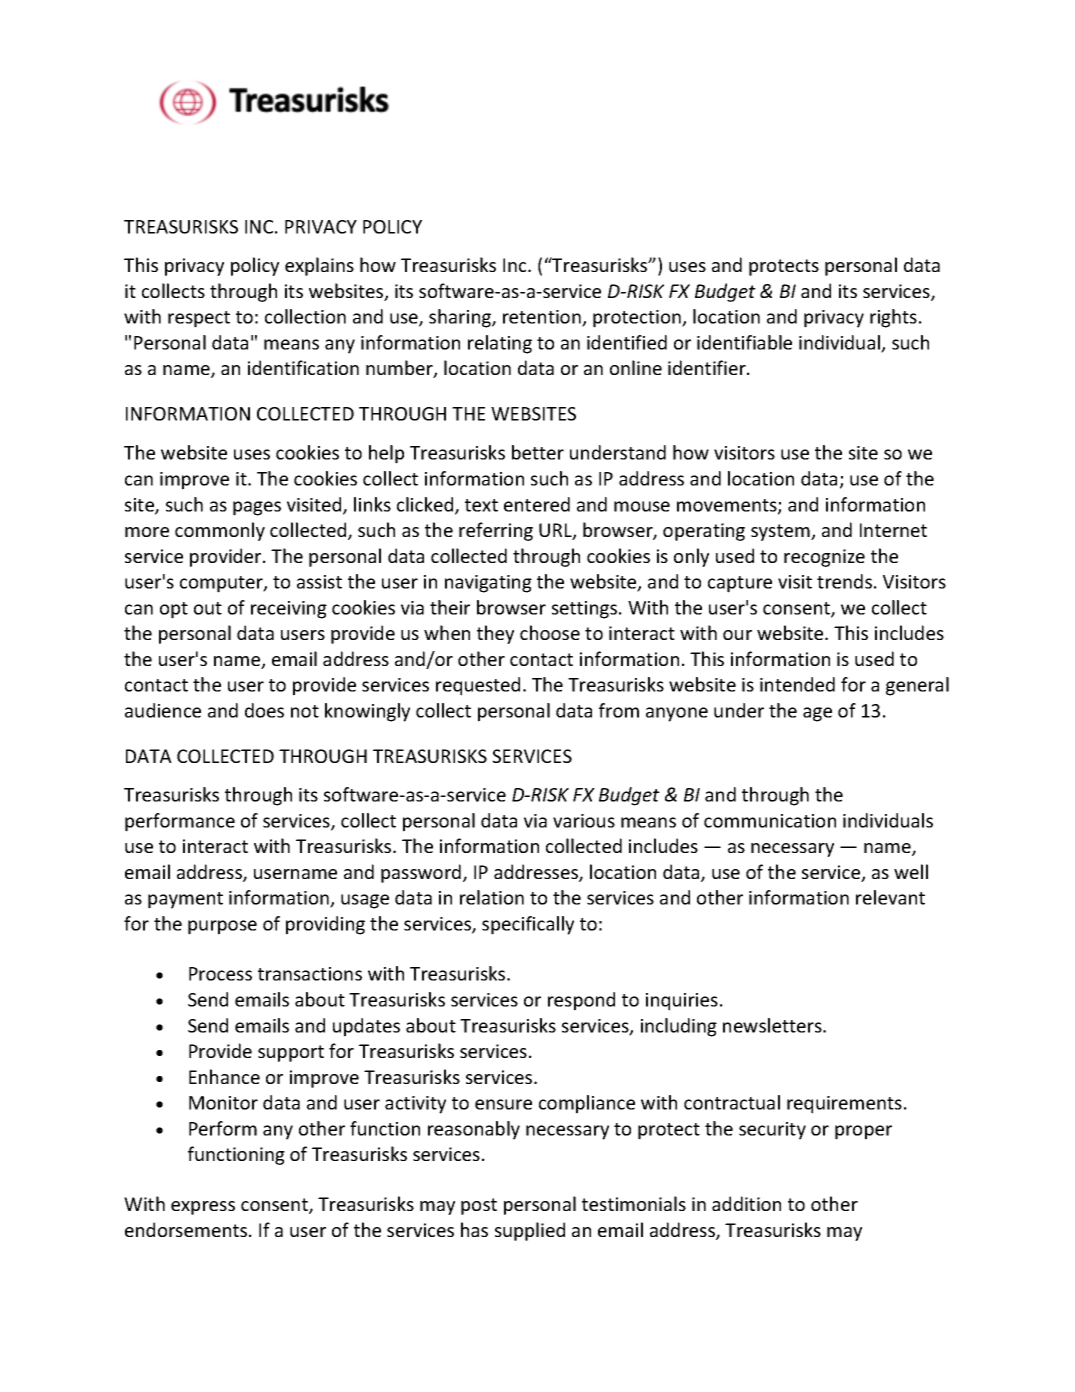 This page has height=1392, width=1075. Describe the element at coordinates (199, 319) in the page. I see `respect` at that location.
